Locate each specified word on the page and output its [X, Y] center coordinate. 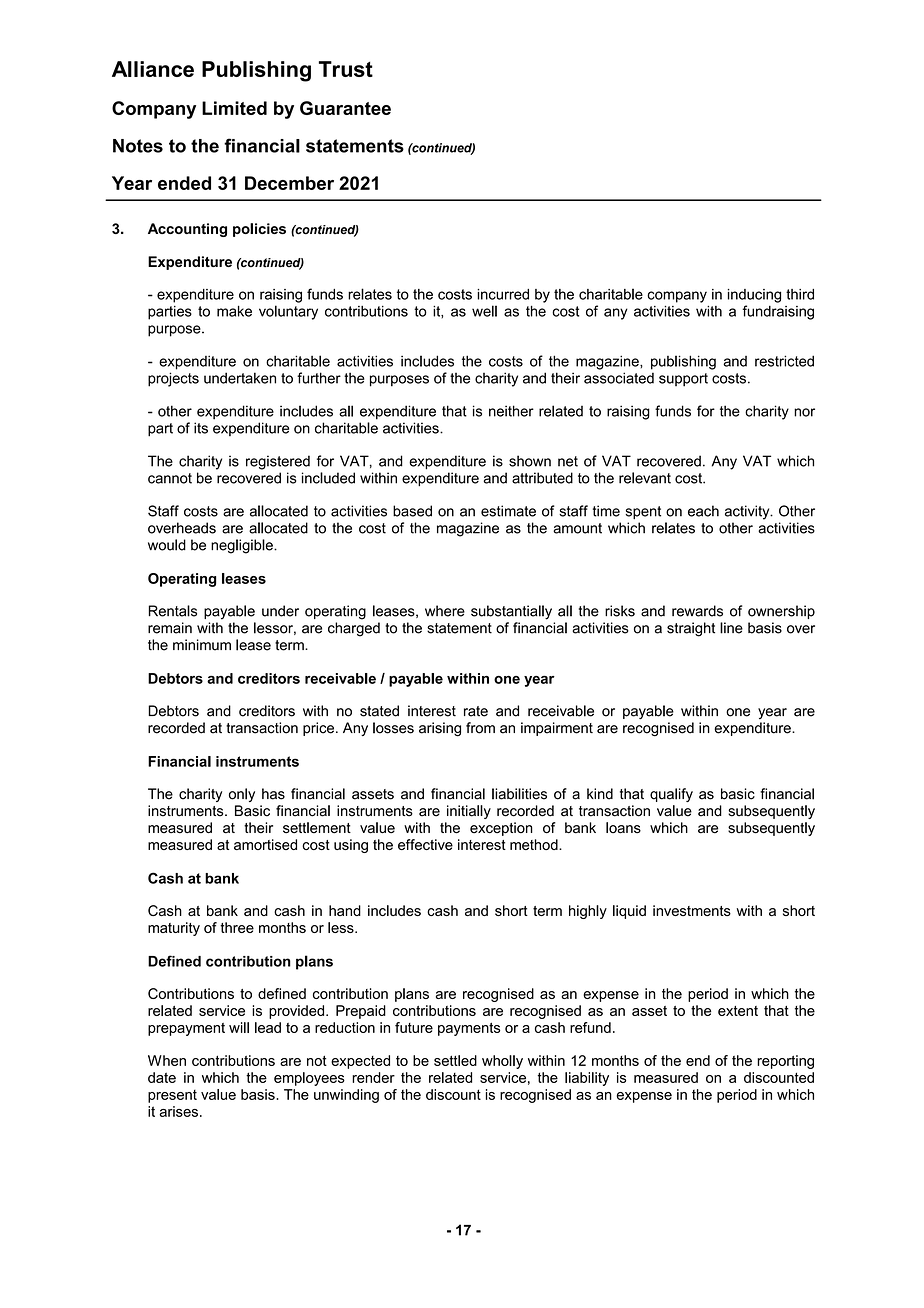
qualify [671, 795]
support [683, 380]
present [172, 1096]
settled [455, 1060]
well [484, 311]
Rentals [173, 611]
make [234, 311]
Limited [234, 108]
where [445, 611]
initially [469, 812]
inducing [754, 296]
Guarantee [345, 108]
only [242, 795]
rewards [697, 611]
